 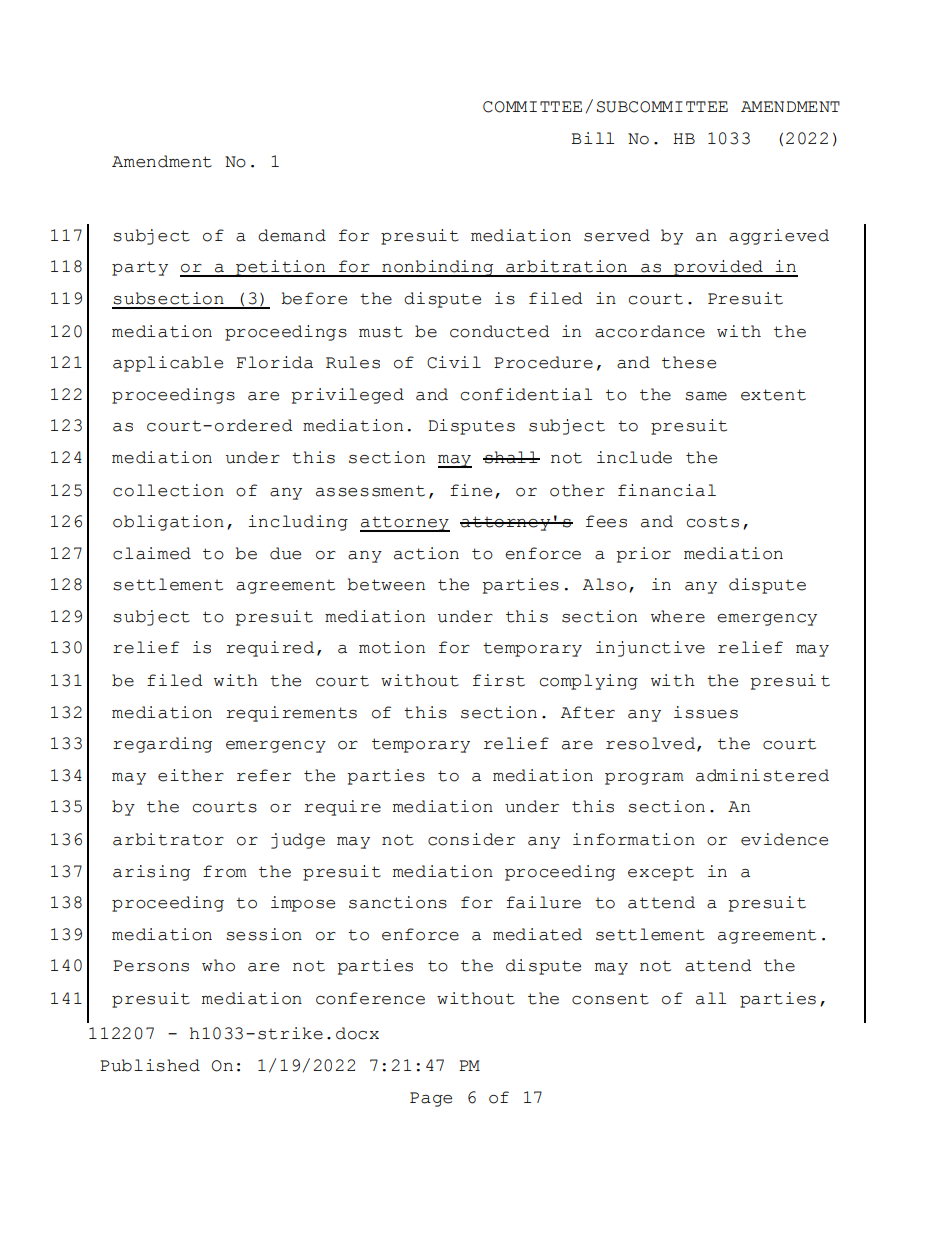 What do you see at coordinates (678, 616) in the screenshot?
I see `where` at bounding box center [678, 616].
